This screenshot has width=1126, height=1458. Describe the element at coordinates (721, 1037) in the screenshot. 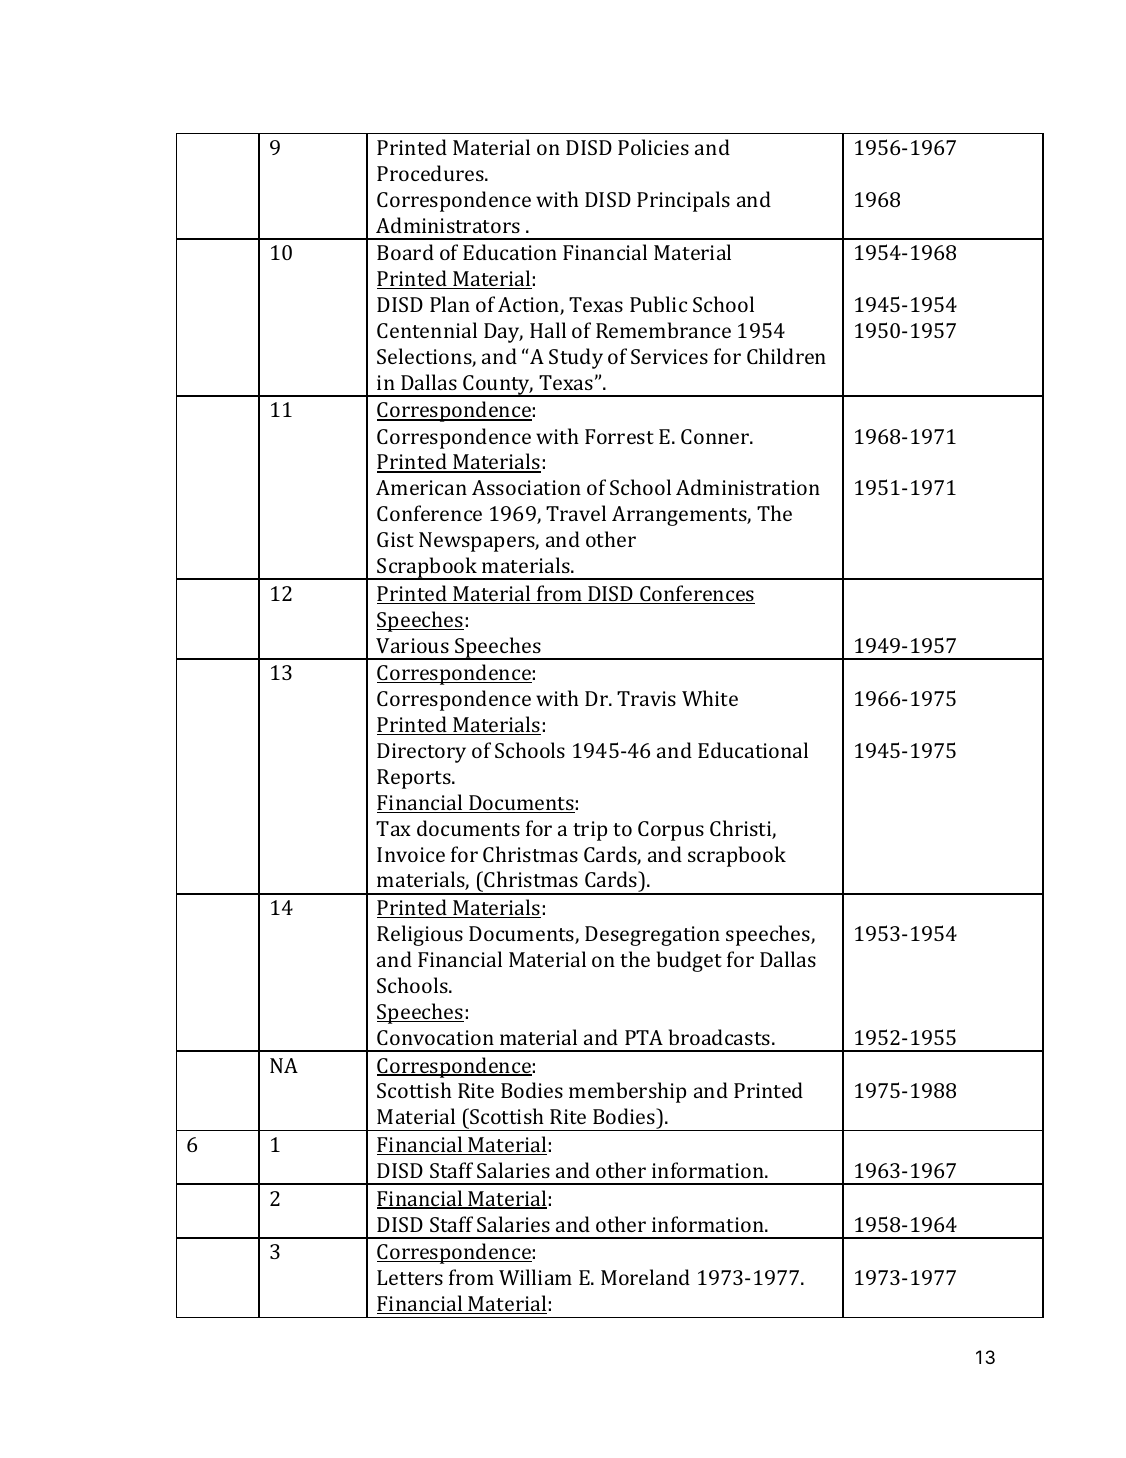

I see `broadcasts` at that location.
